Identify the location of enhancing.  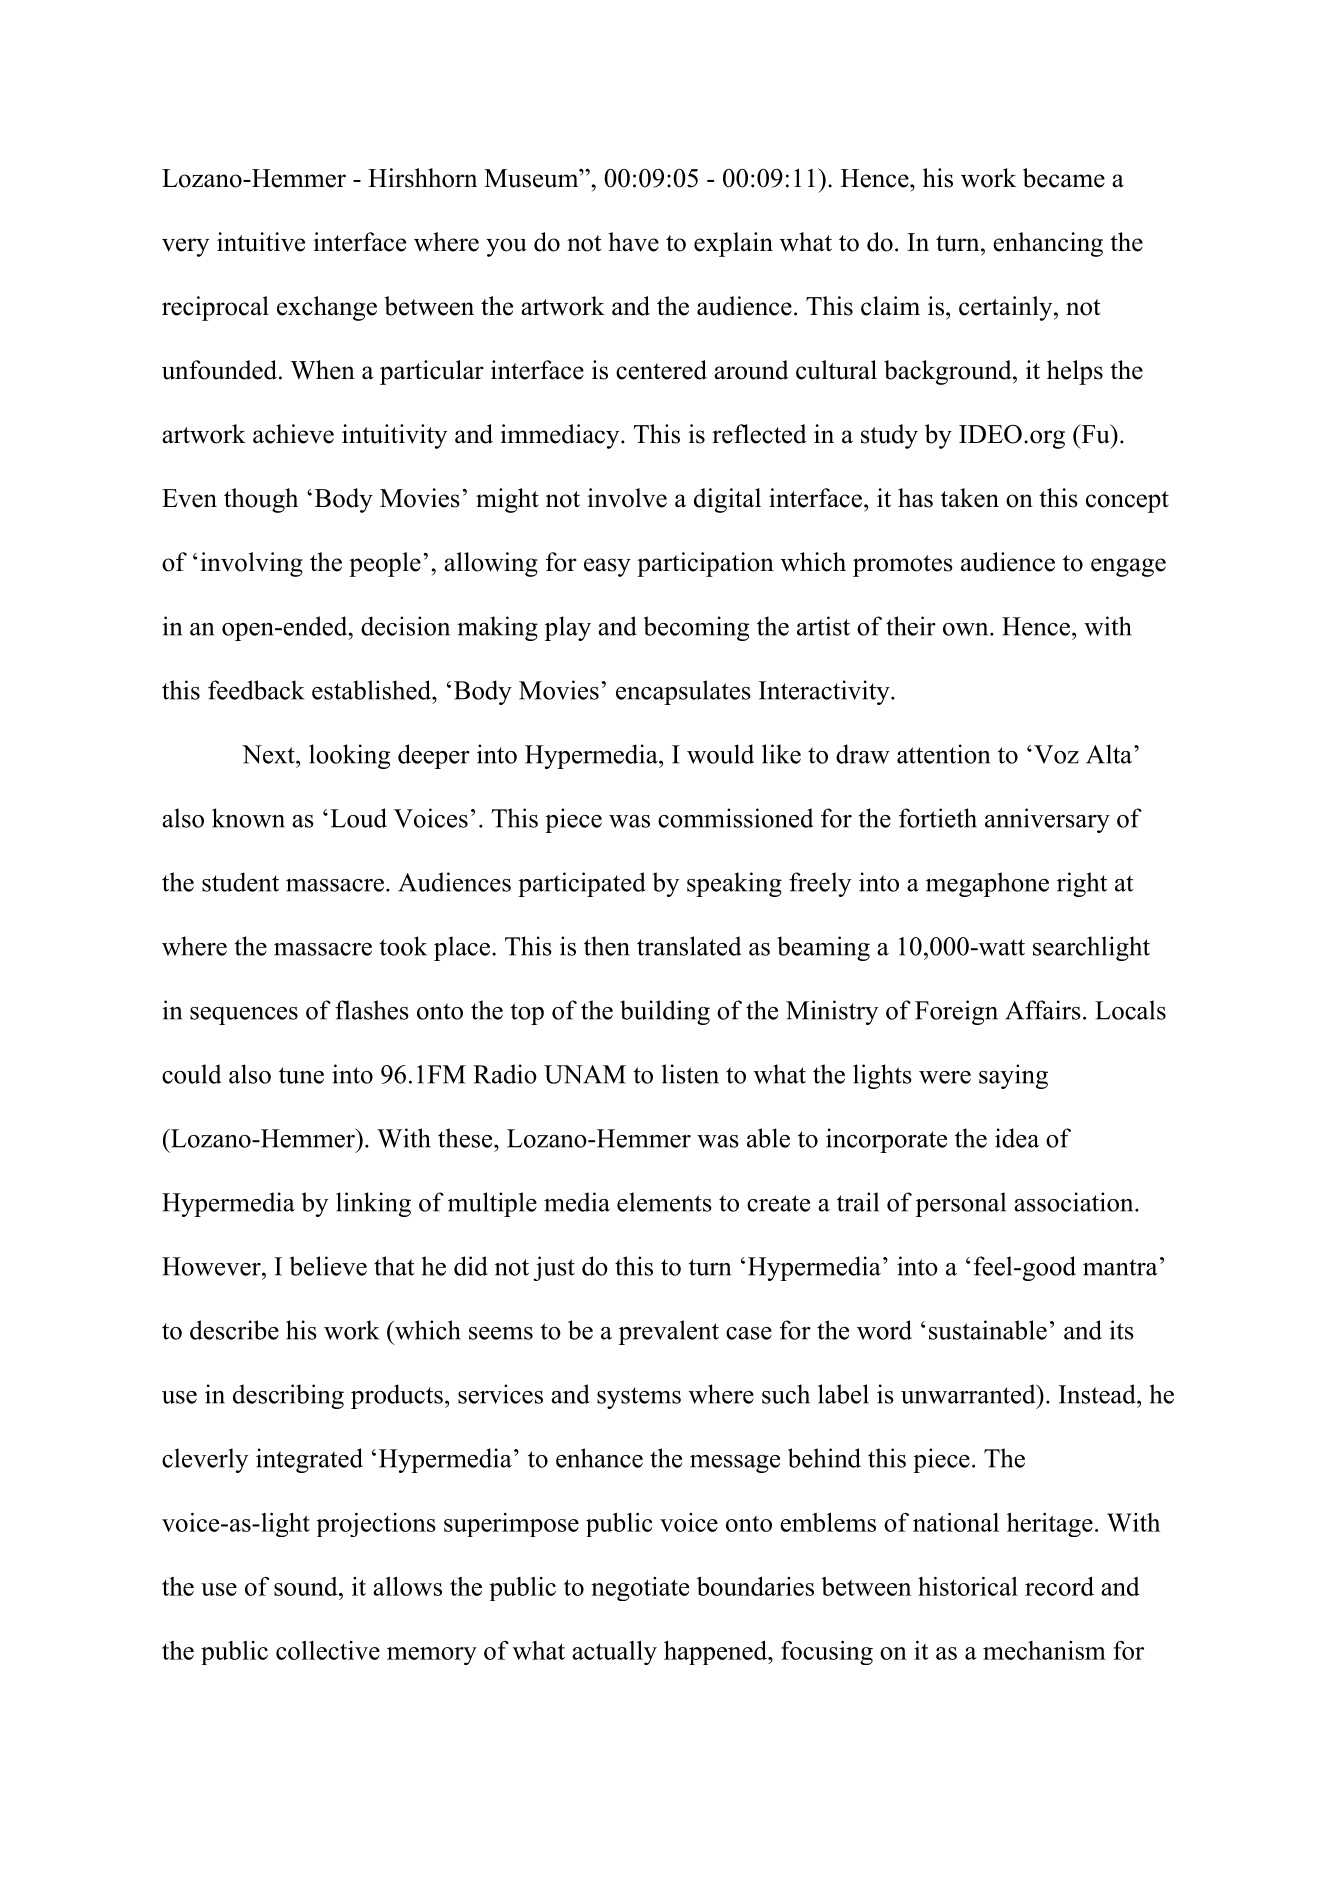
(1048, 244).
